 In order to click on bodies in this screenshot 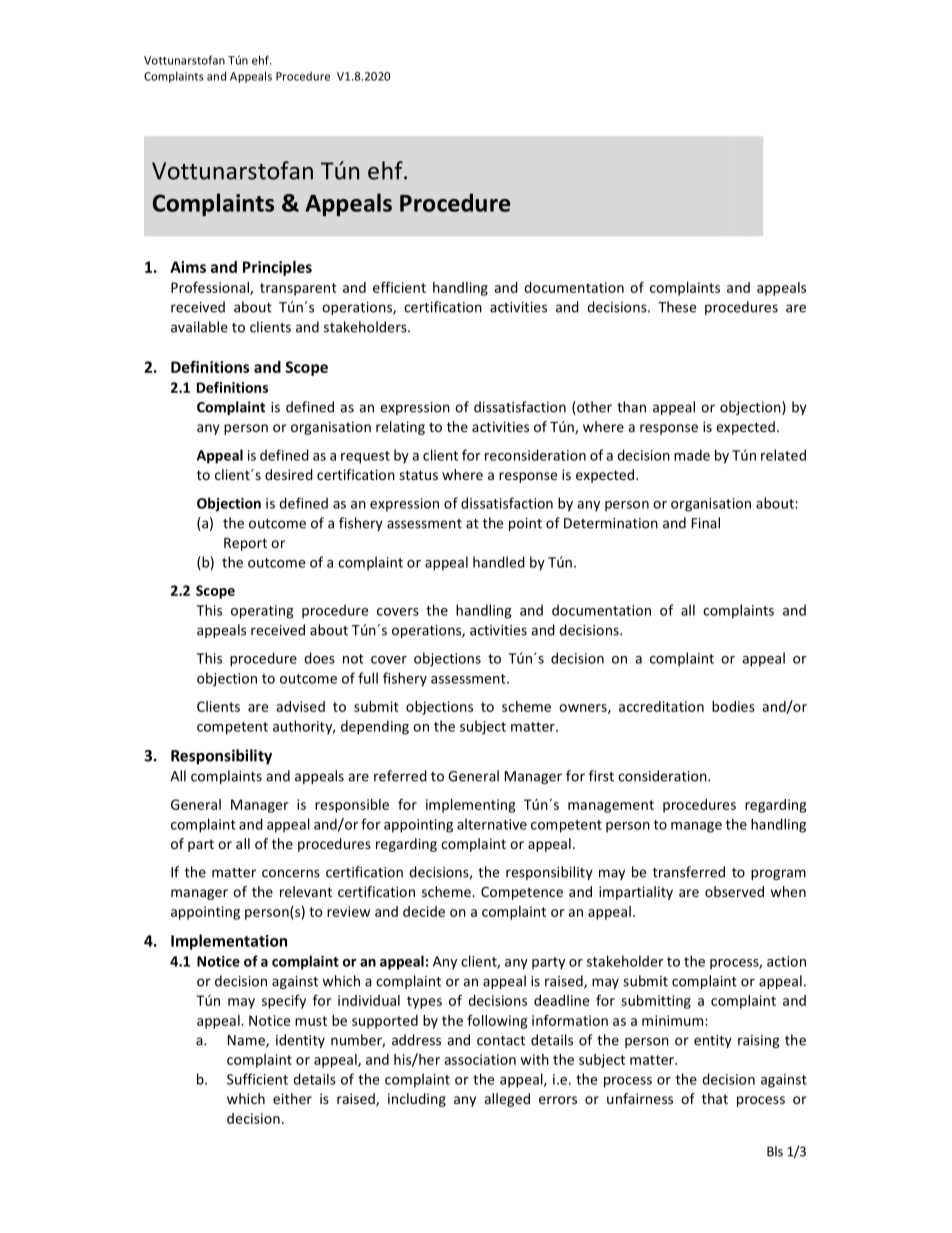, I will do `click(733, 706)`.
